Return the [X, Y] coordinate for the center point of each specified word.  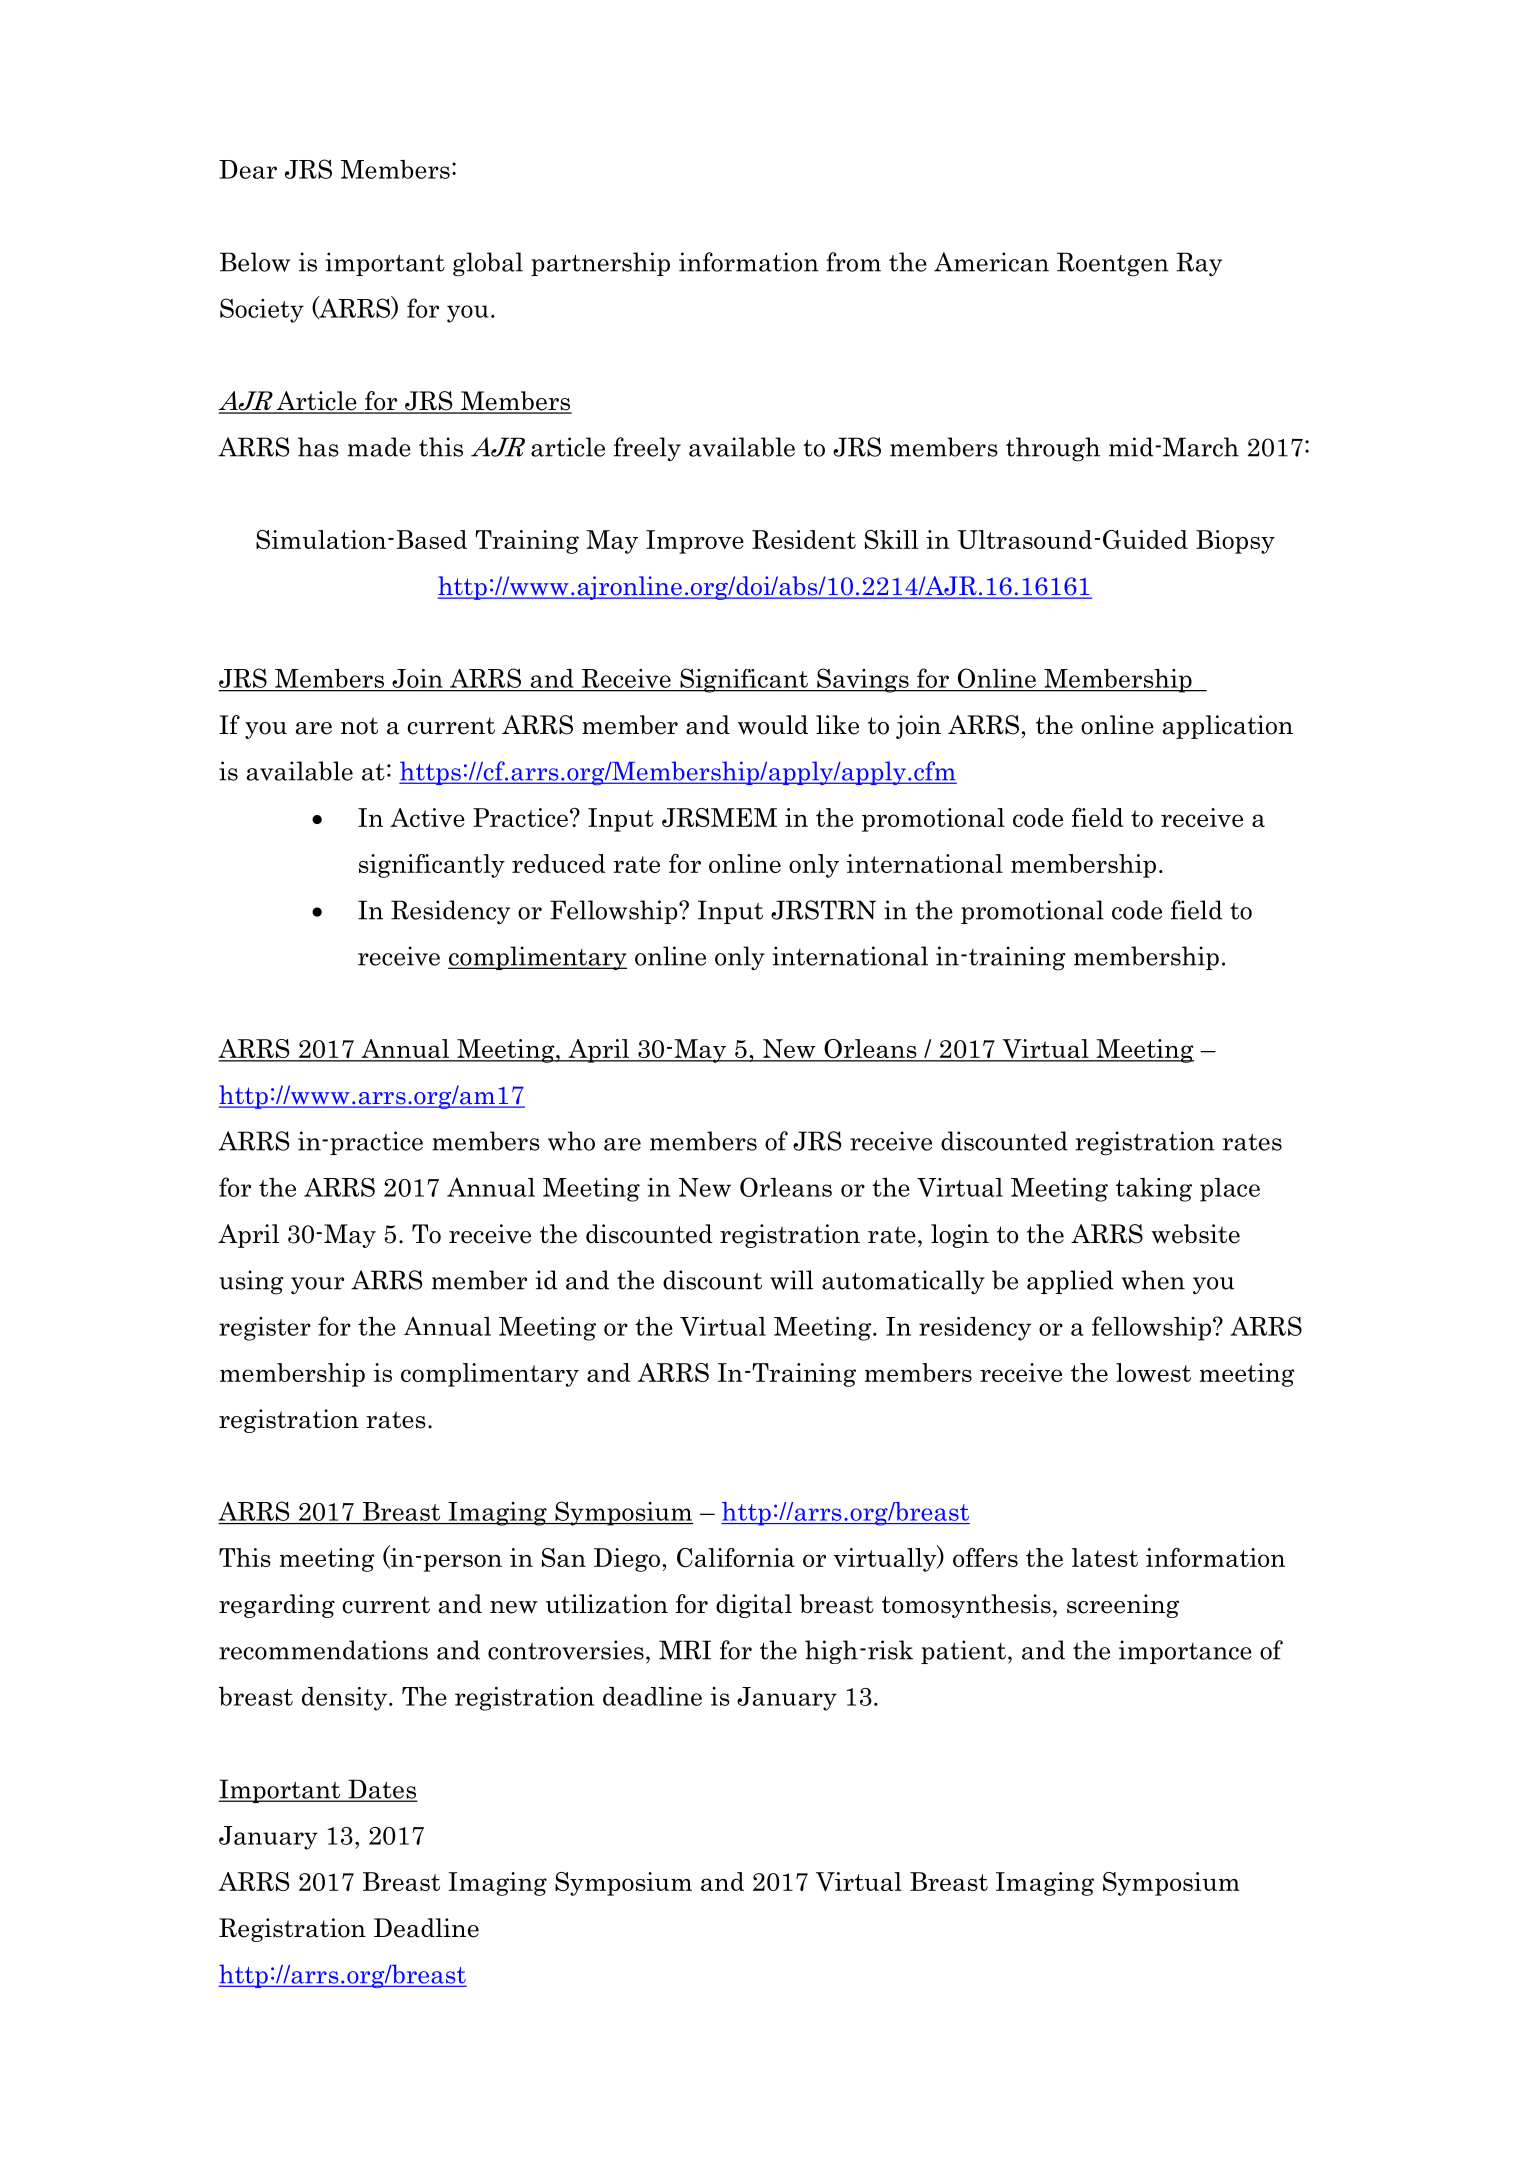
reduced [559, 863]
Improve [695, 542]
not [359, 726]
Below [255, 262]
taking [1154, 1190]
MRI [685, 1650]
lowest [1153, 1372]
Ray [1199, 264]
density [344, 1699]
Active [427, 817]
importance [1185, 1652]
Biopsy [1235, 542]
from [853, 262]
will [791, 1280]
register [265, 1329]
